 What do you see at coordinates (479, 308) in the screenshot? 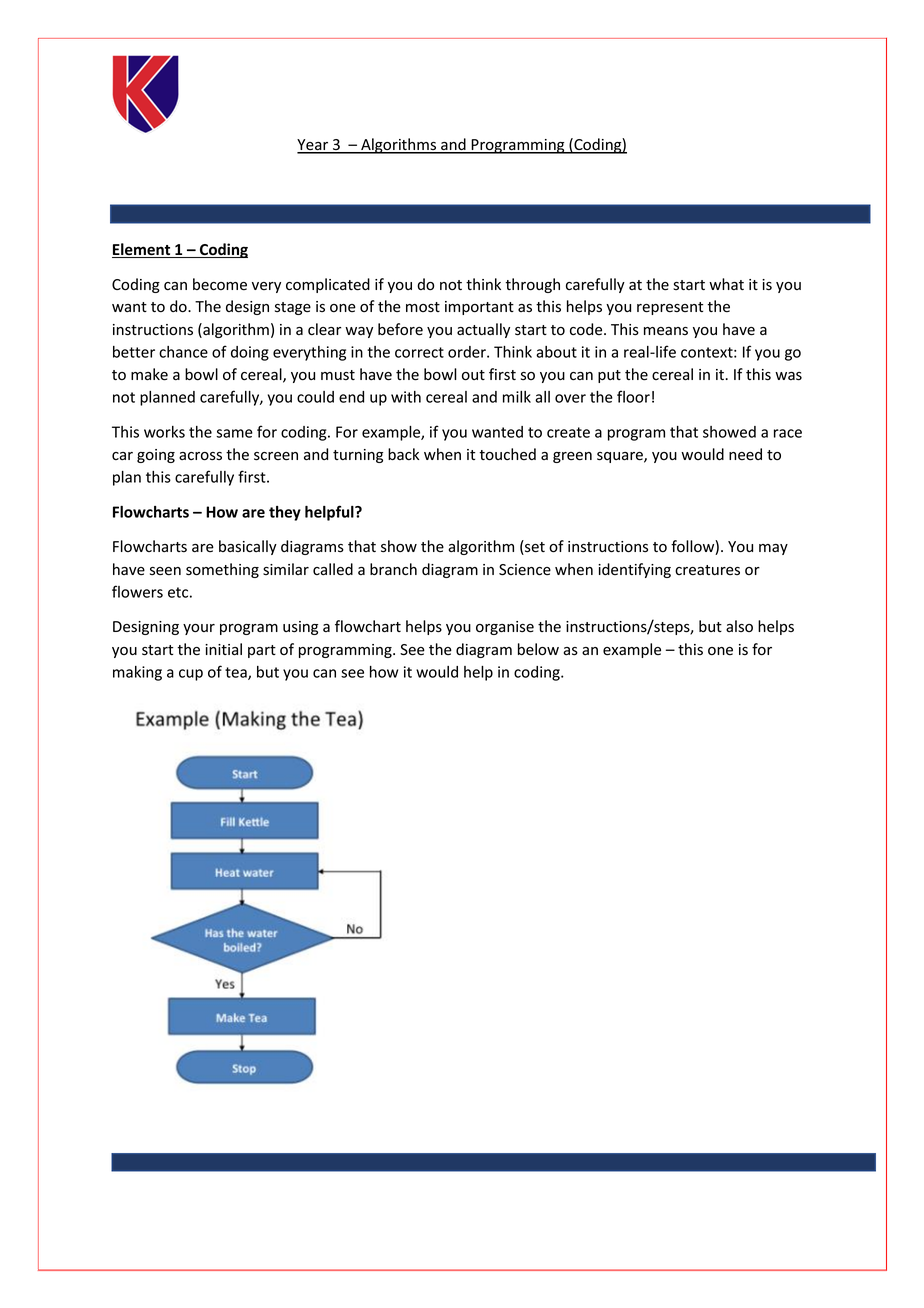
I see `important` at bounding box center [479, 308].
